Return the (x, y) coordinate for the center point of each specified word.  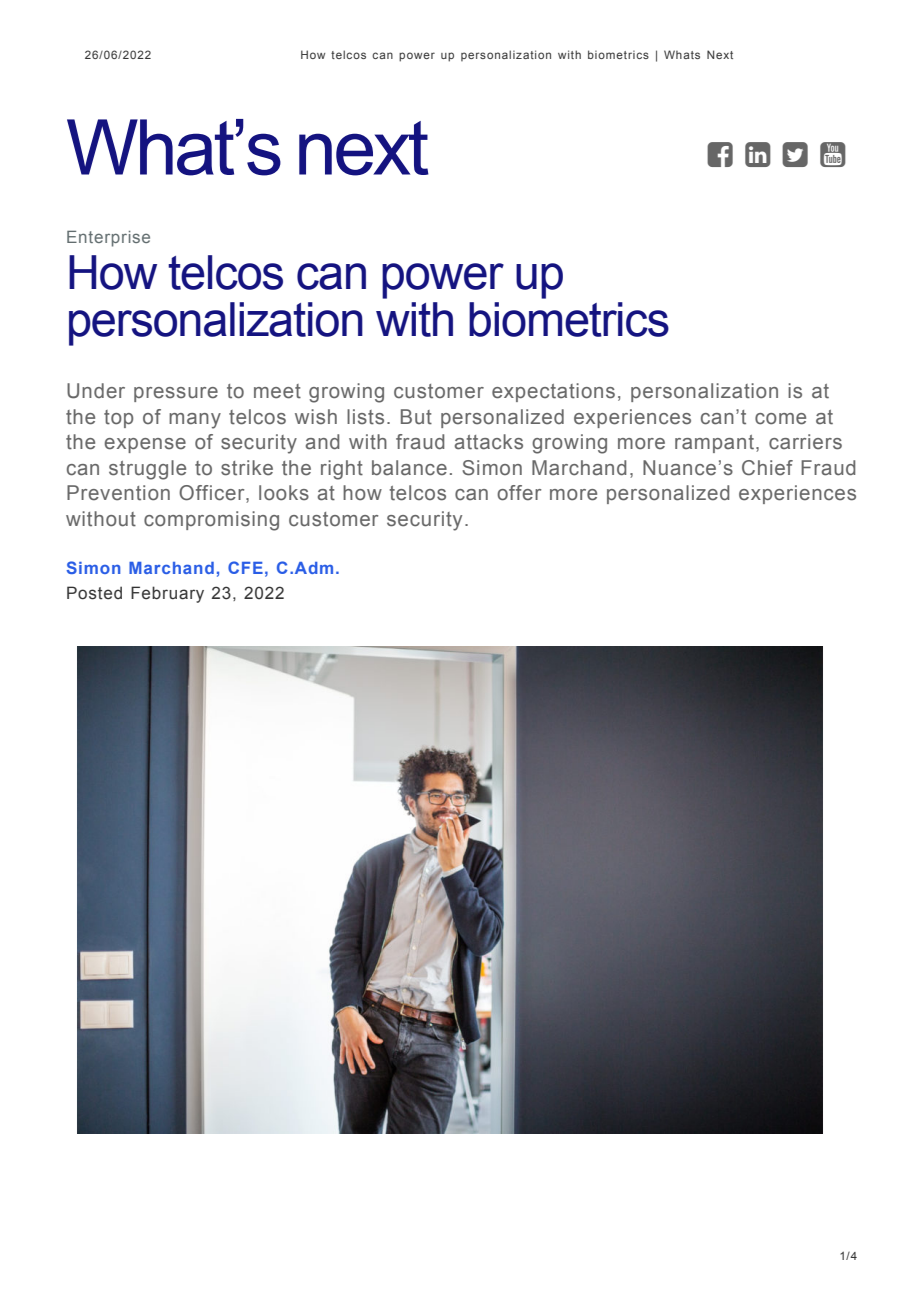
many (195, 421)
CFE (245, 567)
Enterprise (108, 239)
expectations (553, 392)
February (167, 594)
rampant (714, 444)
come (780, 419)
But (416, 417)
